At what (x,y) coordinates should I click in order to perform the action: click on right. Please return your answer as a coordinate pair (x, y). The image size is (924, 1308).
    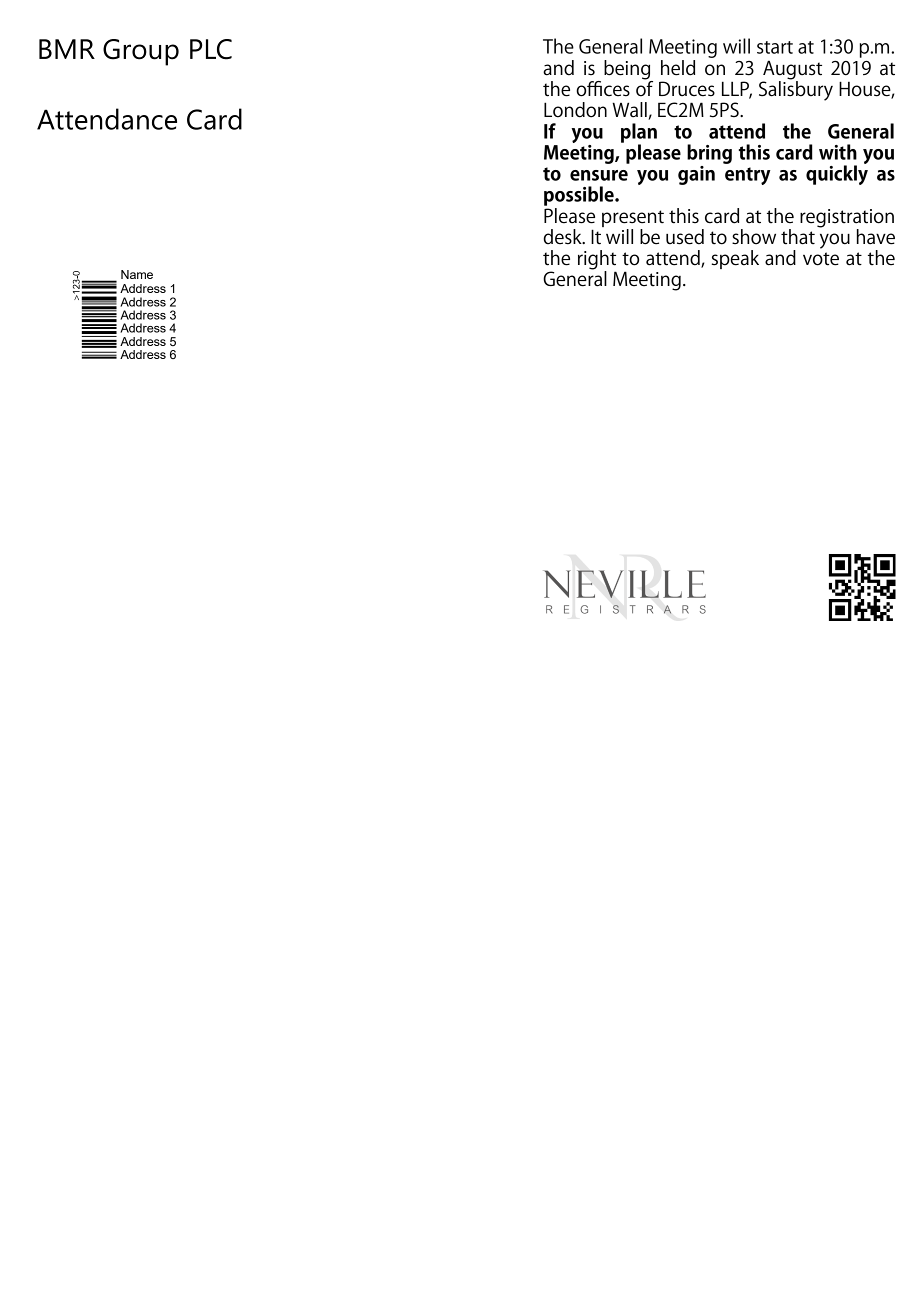
    Looking at the image, I should click on (597, 261).
